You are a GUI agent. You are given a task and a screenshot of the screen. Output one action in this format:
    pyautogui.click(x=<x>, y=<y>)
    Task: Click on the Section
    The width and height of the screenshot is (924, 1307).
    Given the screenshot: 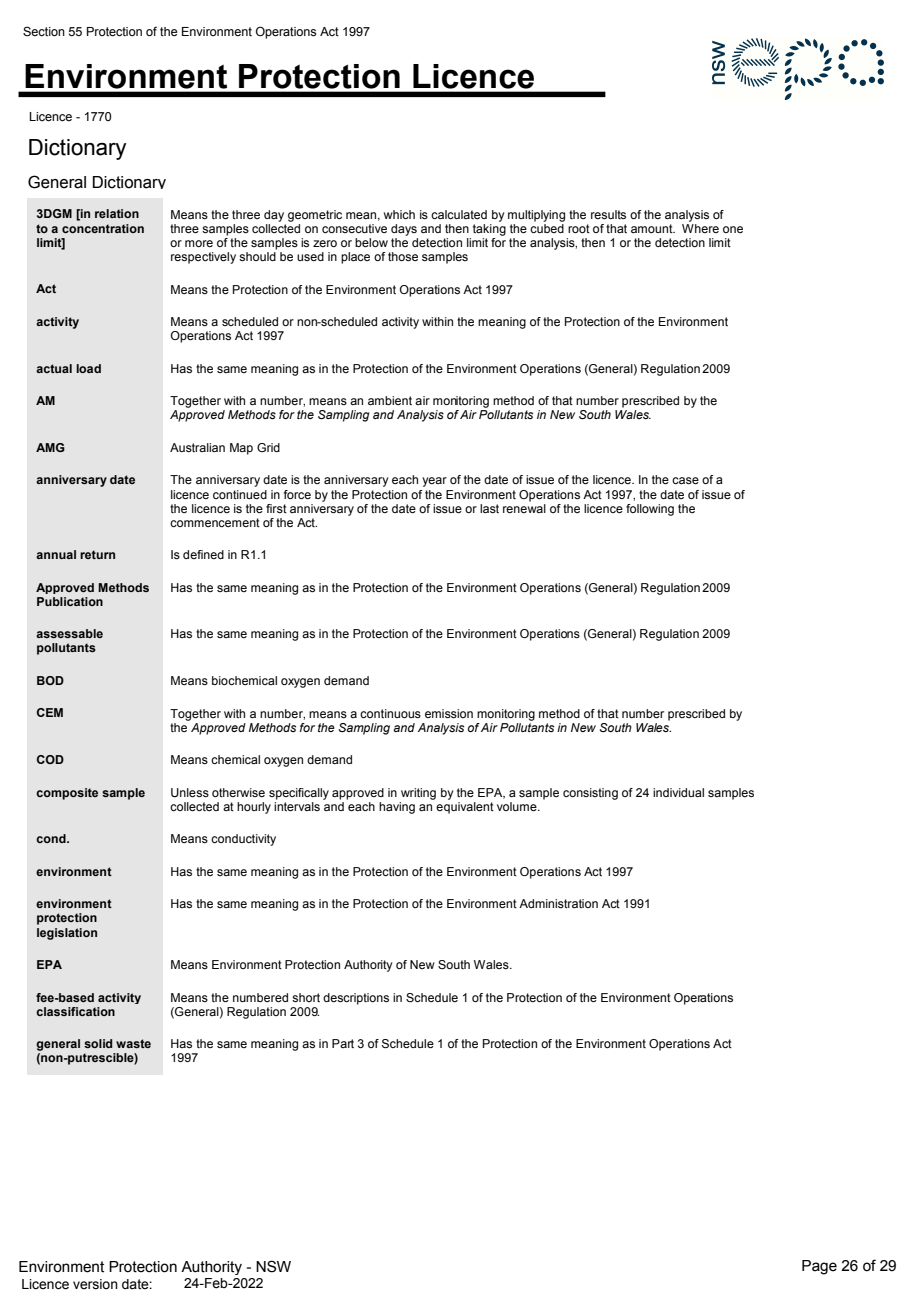 What is the action you would take?
    pyautogui.click(x=44, y=31)
